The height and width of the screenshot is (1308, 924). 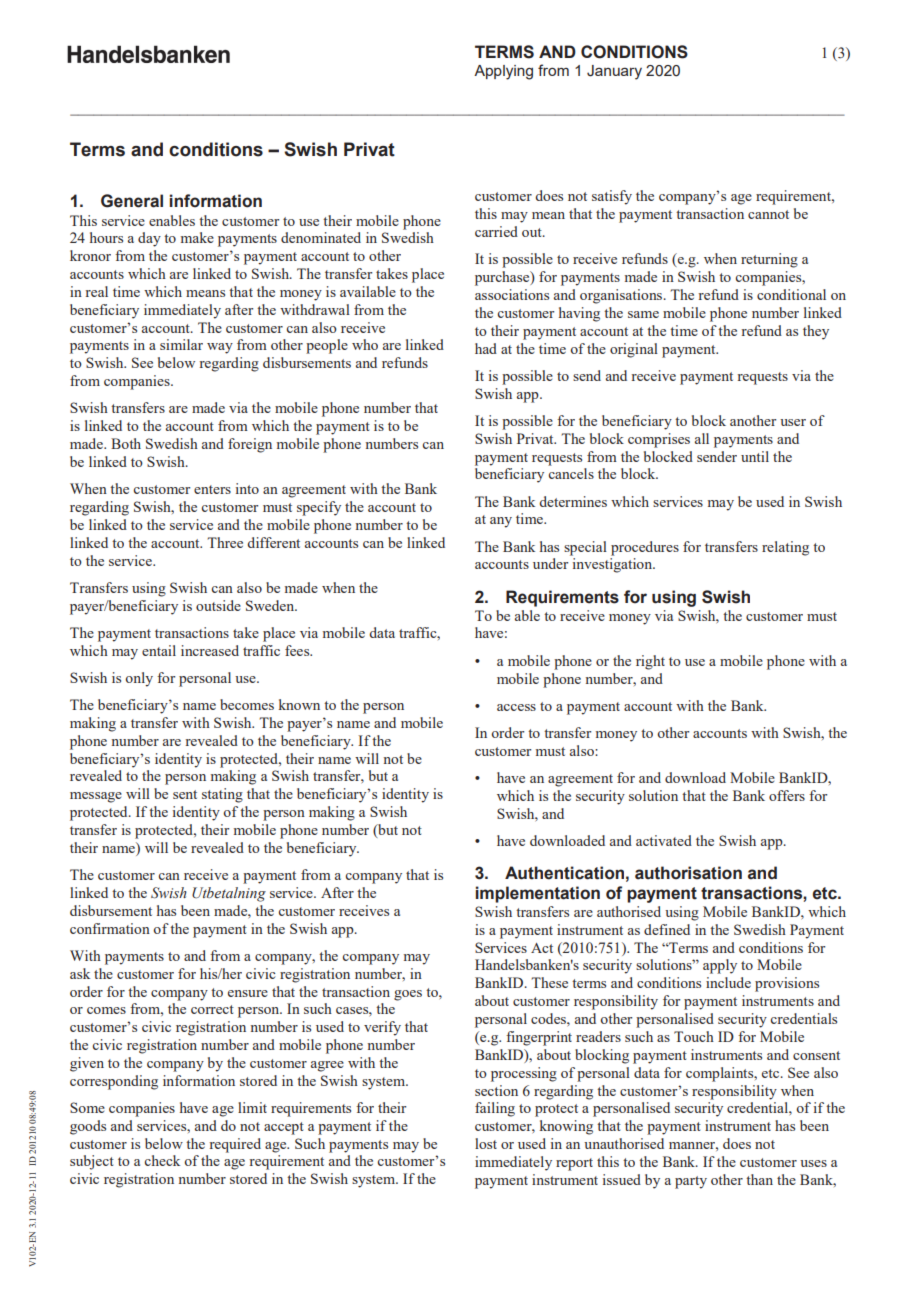 What do you see at coordinates (768, 214) in the screenshot?
I see `cannot` at bounding box center [768, 214].
